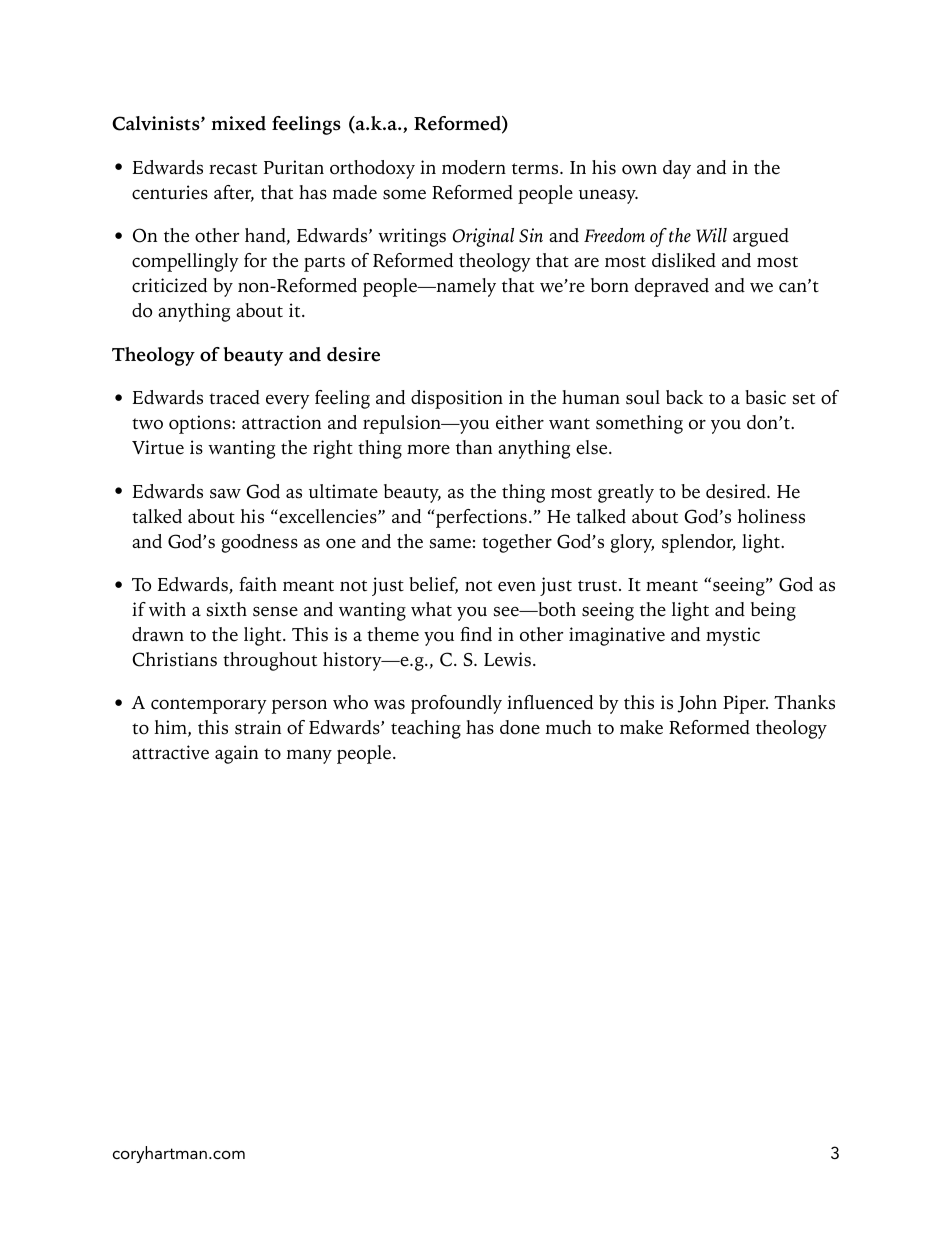  I want to click on disliked, so click(684, 260).
